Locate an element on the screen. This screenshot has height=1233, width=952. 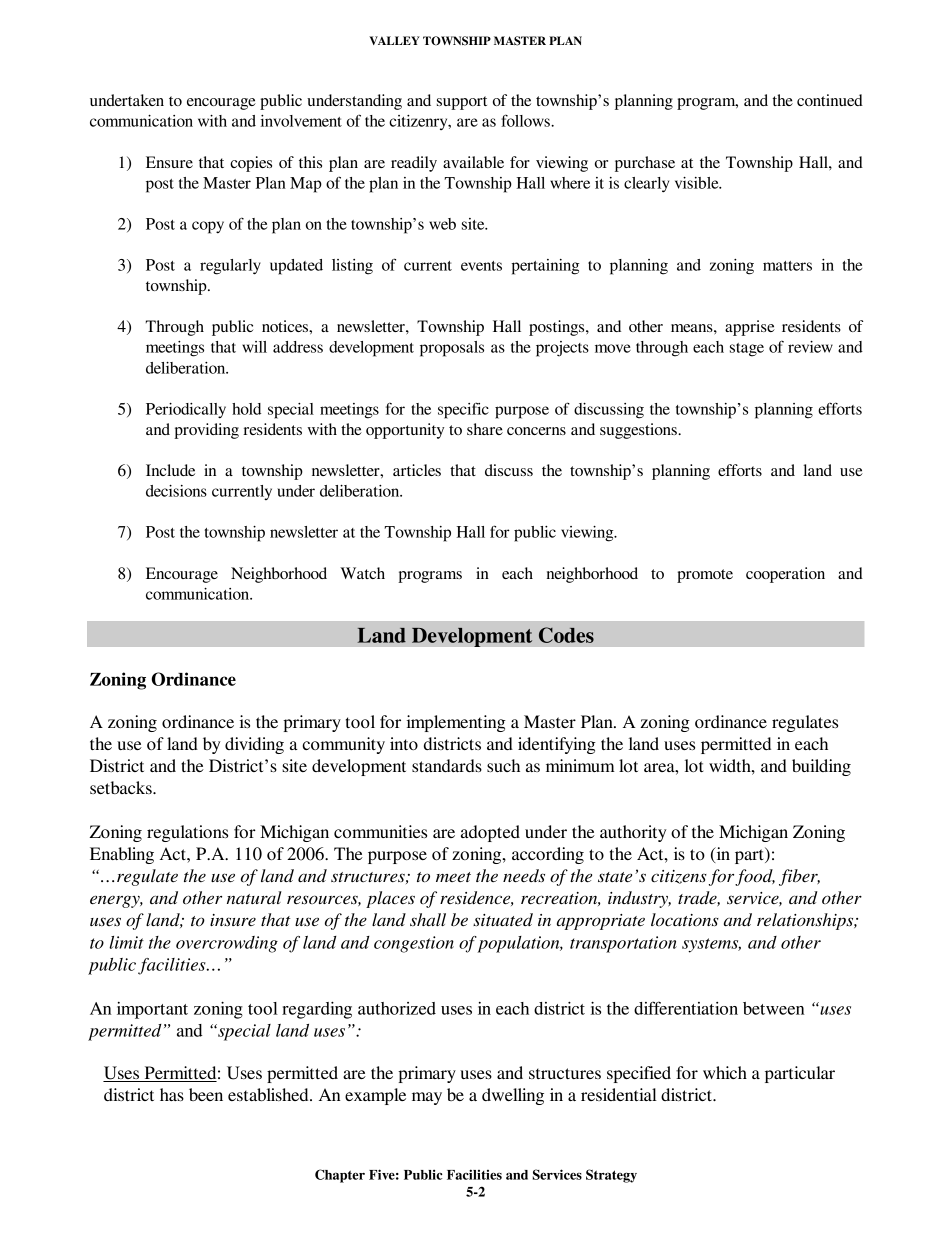
continued is located at coordinates (830, 100).
